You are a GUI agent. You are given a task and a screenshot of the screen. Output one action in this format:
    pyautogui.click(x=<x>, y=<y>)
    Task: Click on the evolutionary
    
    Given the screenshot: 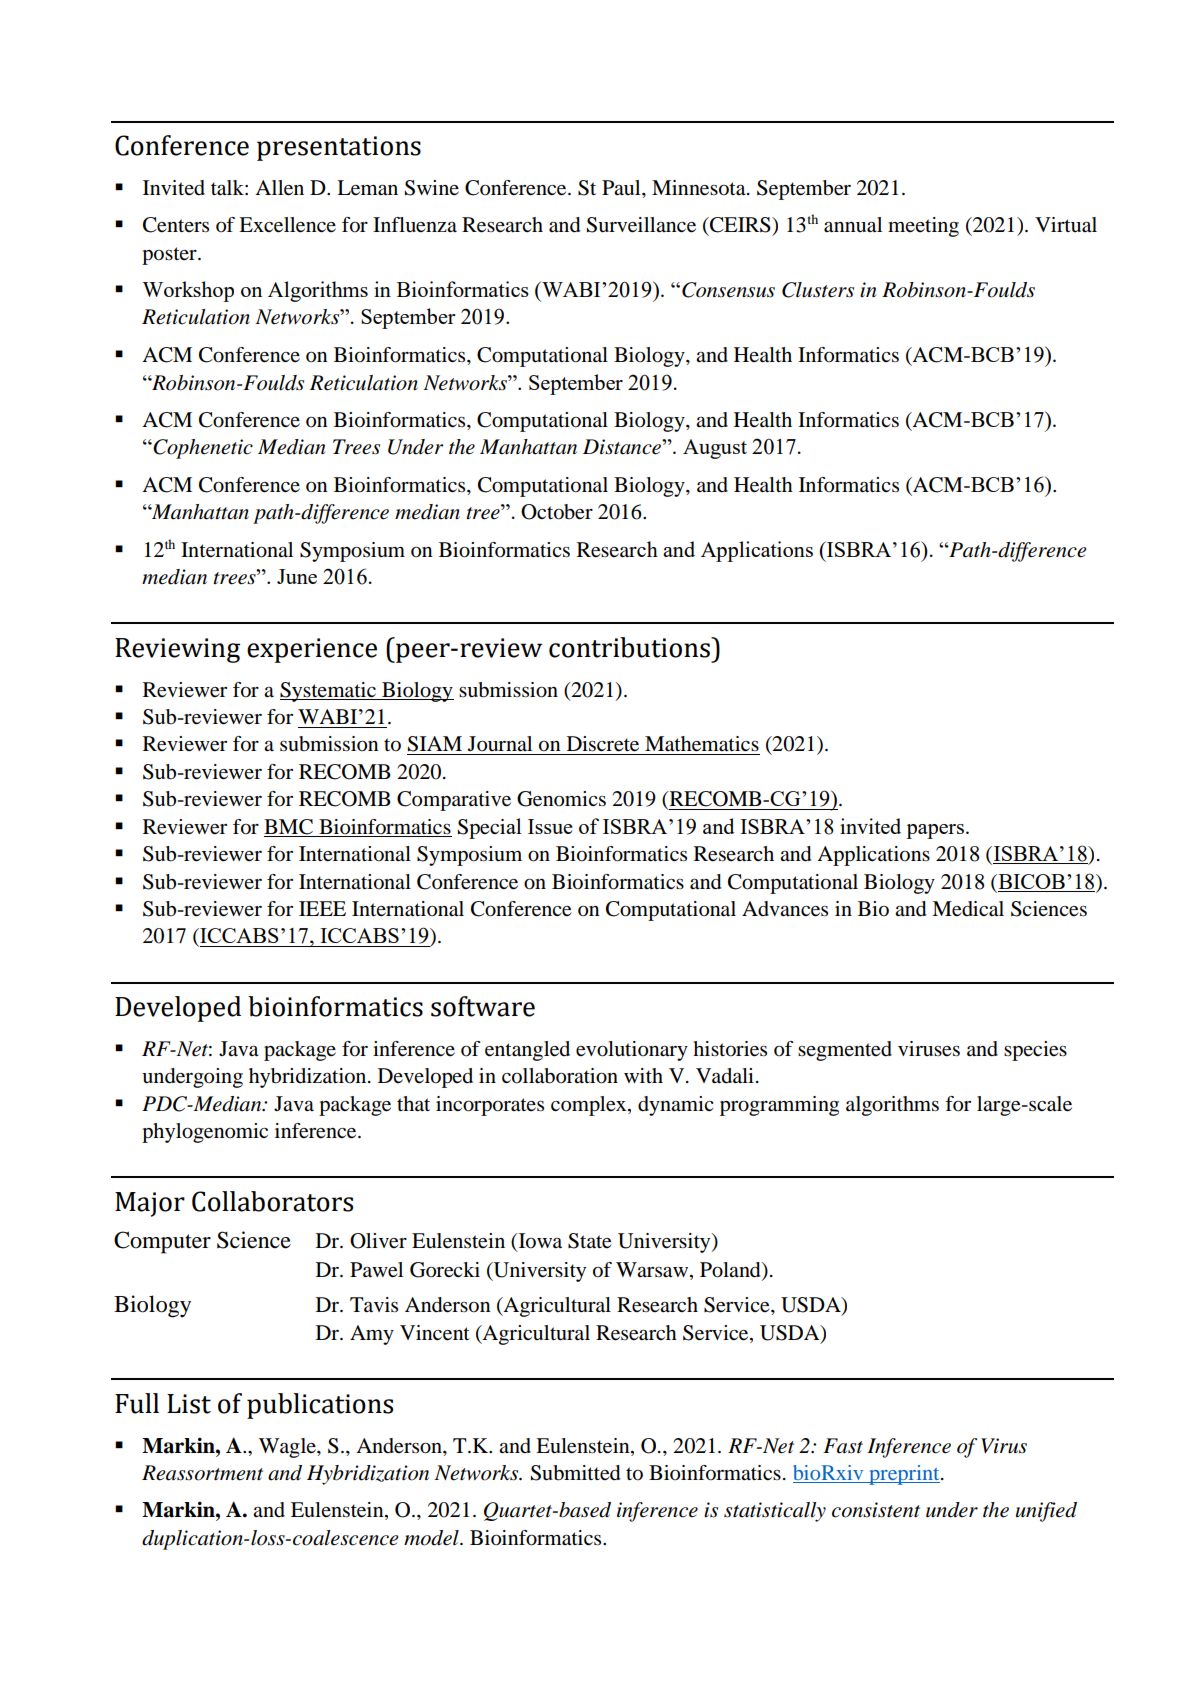 What is the action you would take?
    pyautogui.click(x=632, y=1051)
